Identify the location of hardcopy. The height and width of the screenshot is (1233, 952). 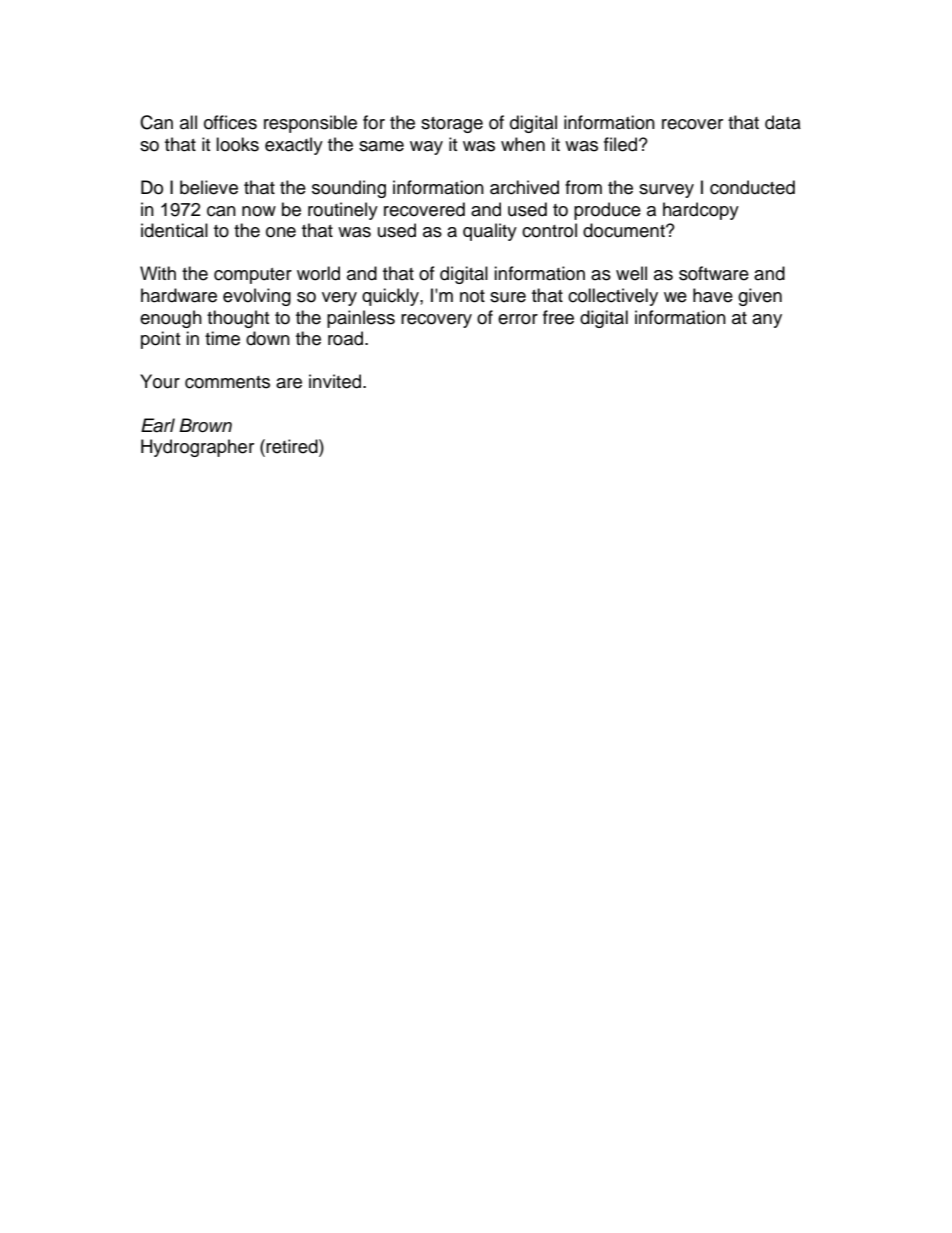
(701, 211).
